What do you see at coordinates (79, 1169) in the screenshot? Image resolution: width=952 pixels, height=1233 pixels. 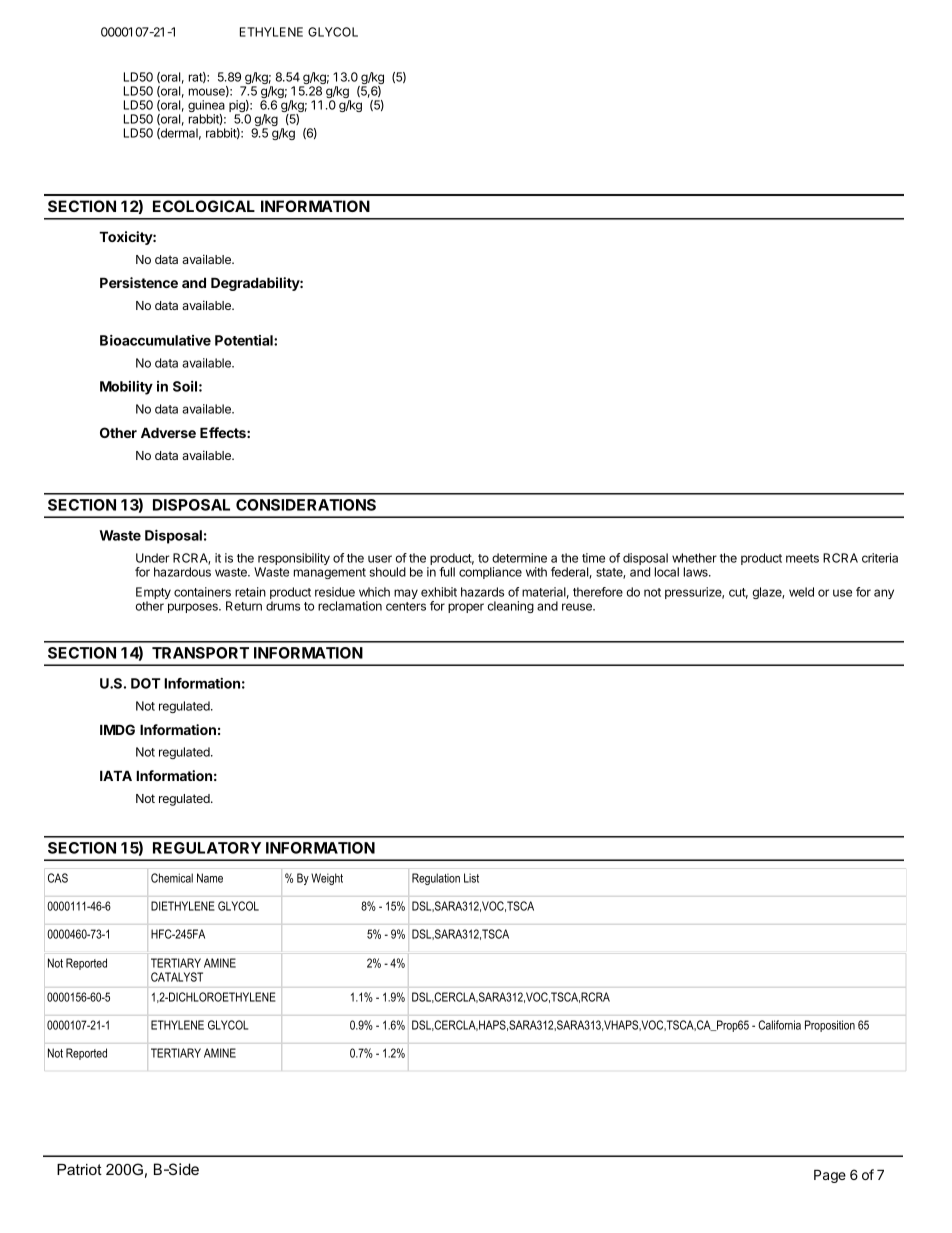 I see `Patriot` at bounding box center [79, 1169].
